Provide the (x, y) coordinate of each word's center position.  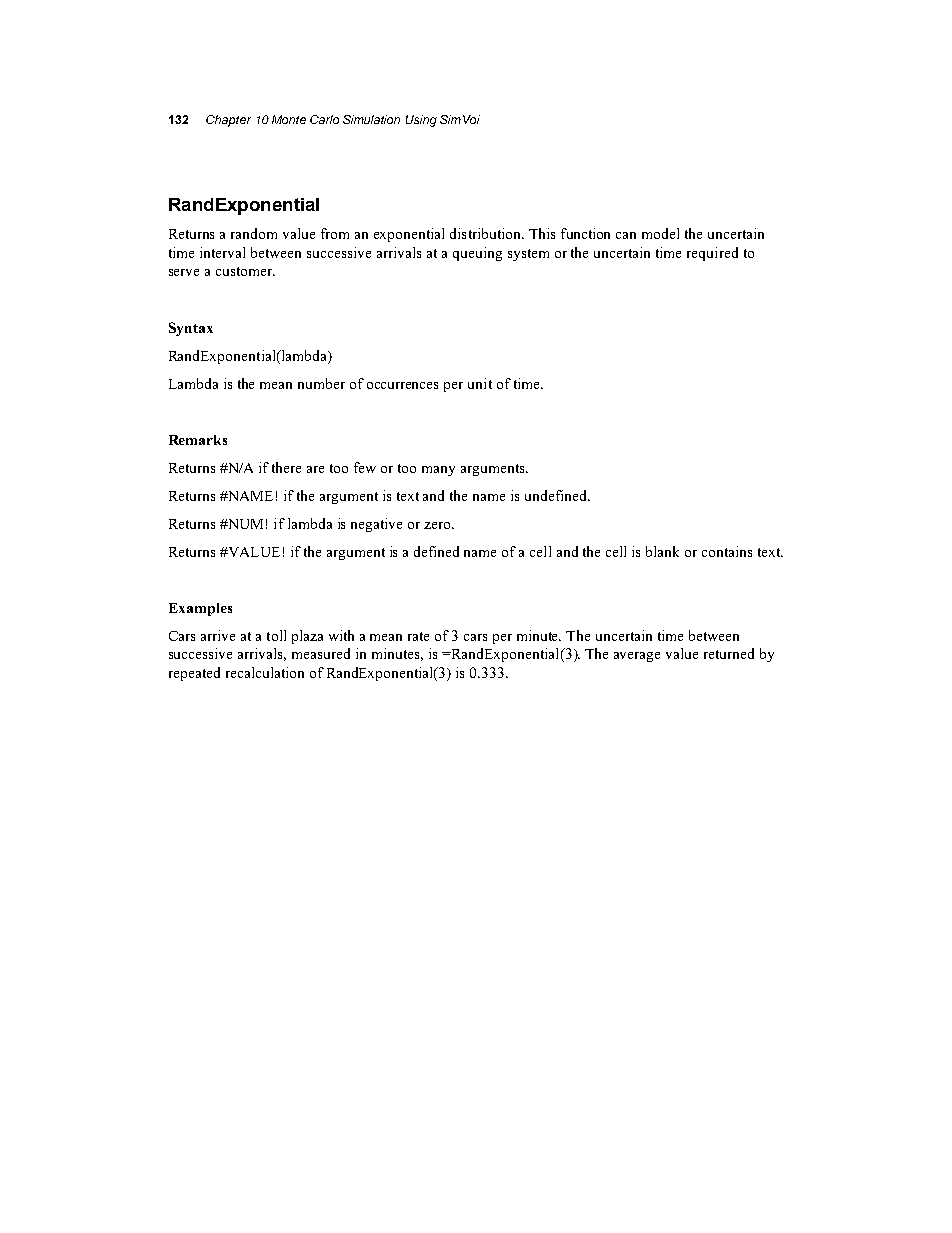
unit (480, 383)
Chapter (228, 121)
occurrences (402, 385)
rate (418, 636)
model (660, 233)
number (321, 383)
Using (421, 121)
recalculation (265, 672)
